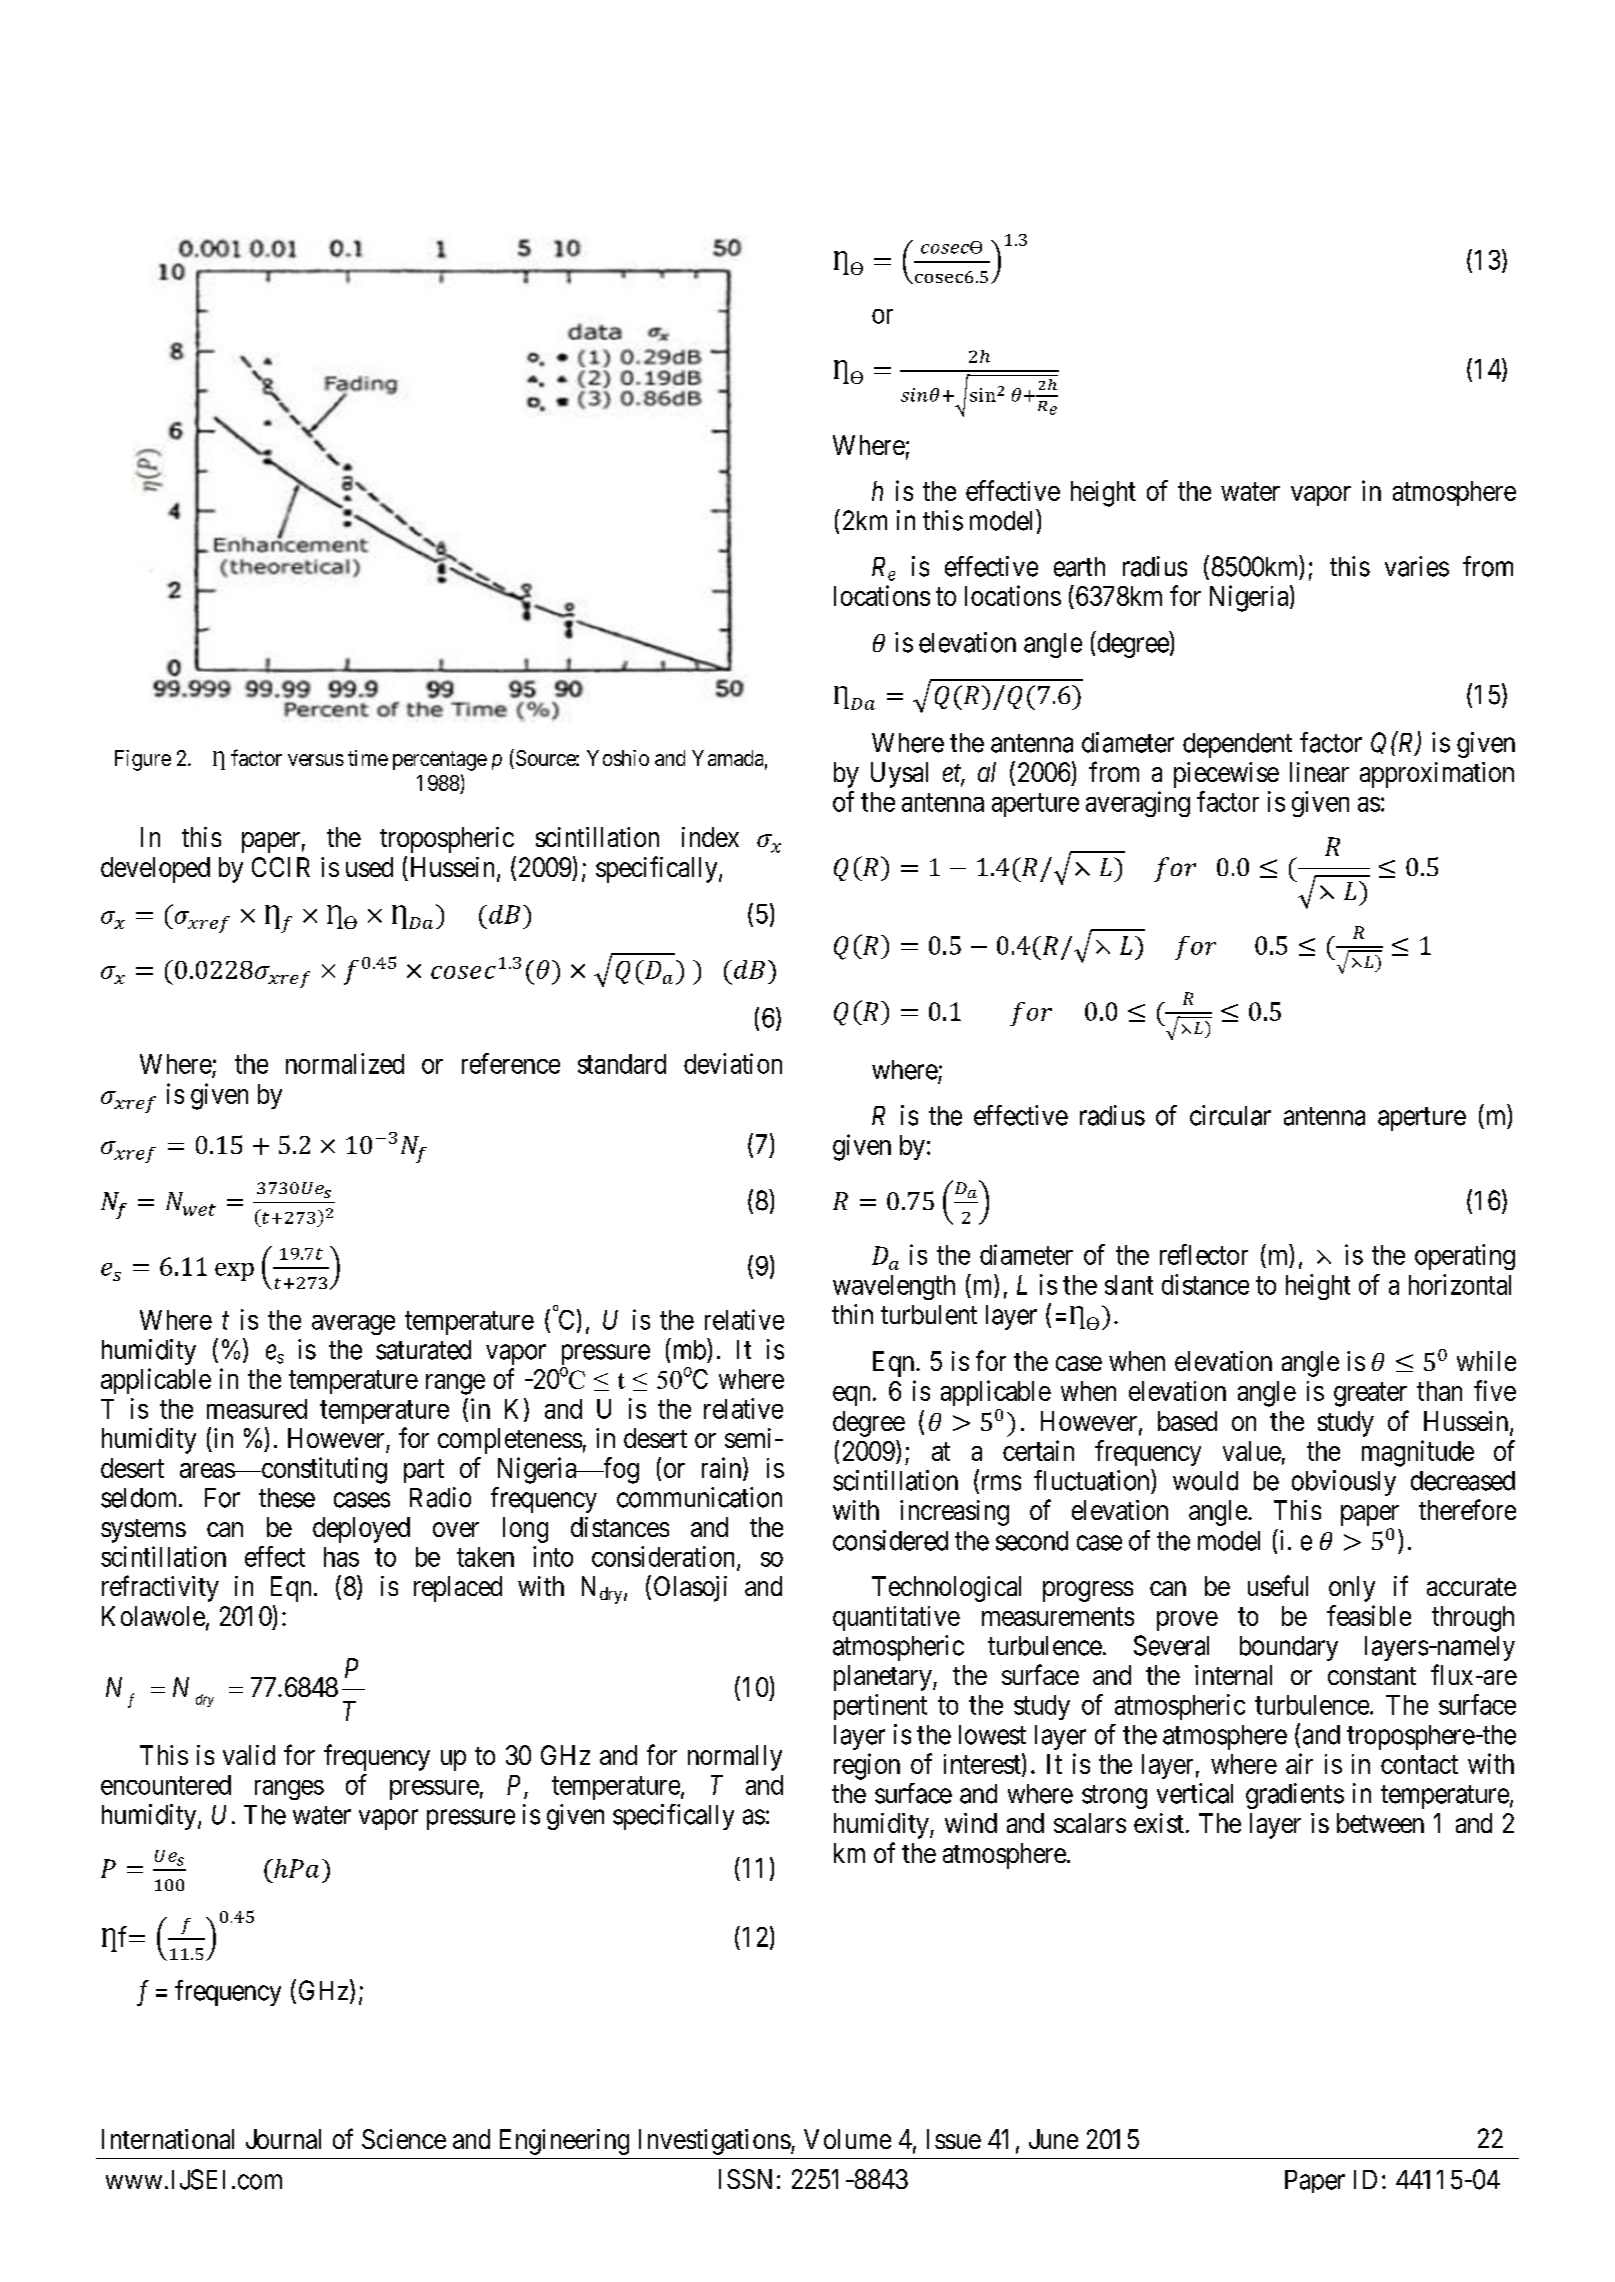 Image resolution: width=1615 pixels, height=2282 pixels. Describe the element at coordinates (847, 2139) in the screenshot. I see `Volume` at that location.
